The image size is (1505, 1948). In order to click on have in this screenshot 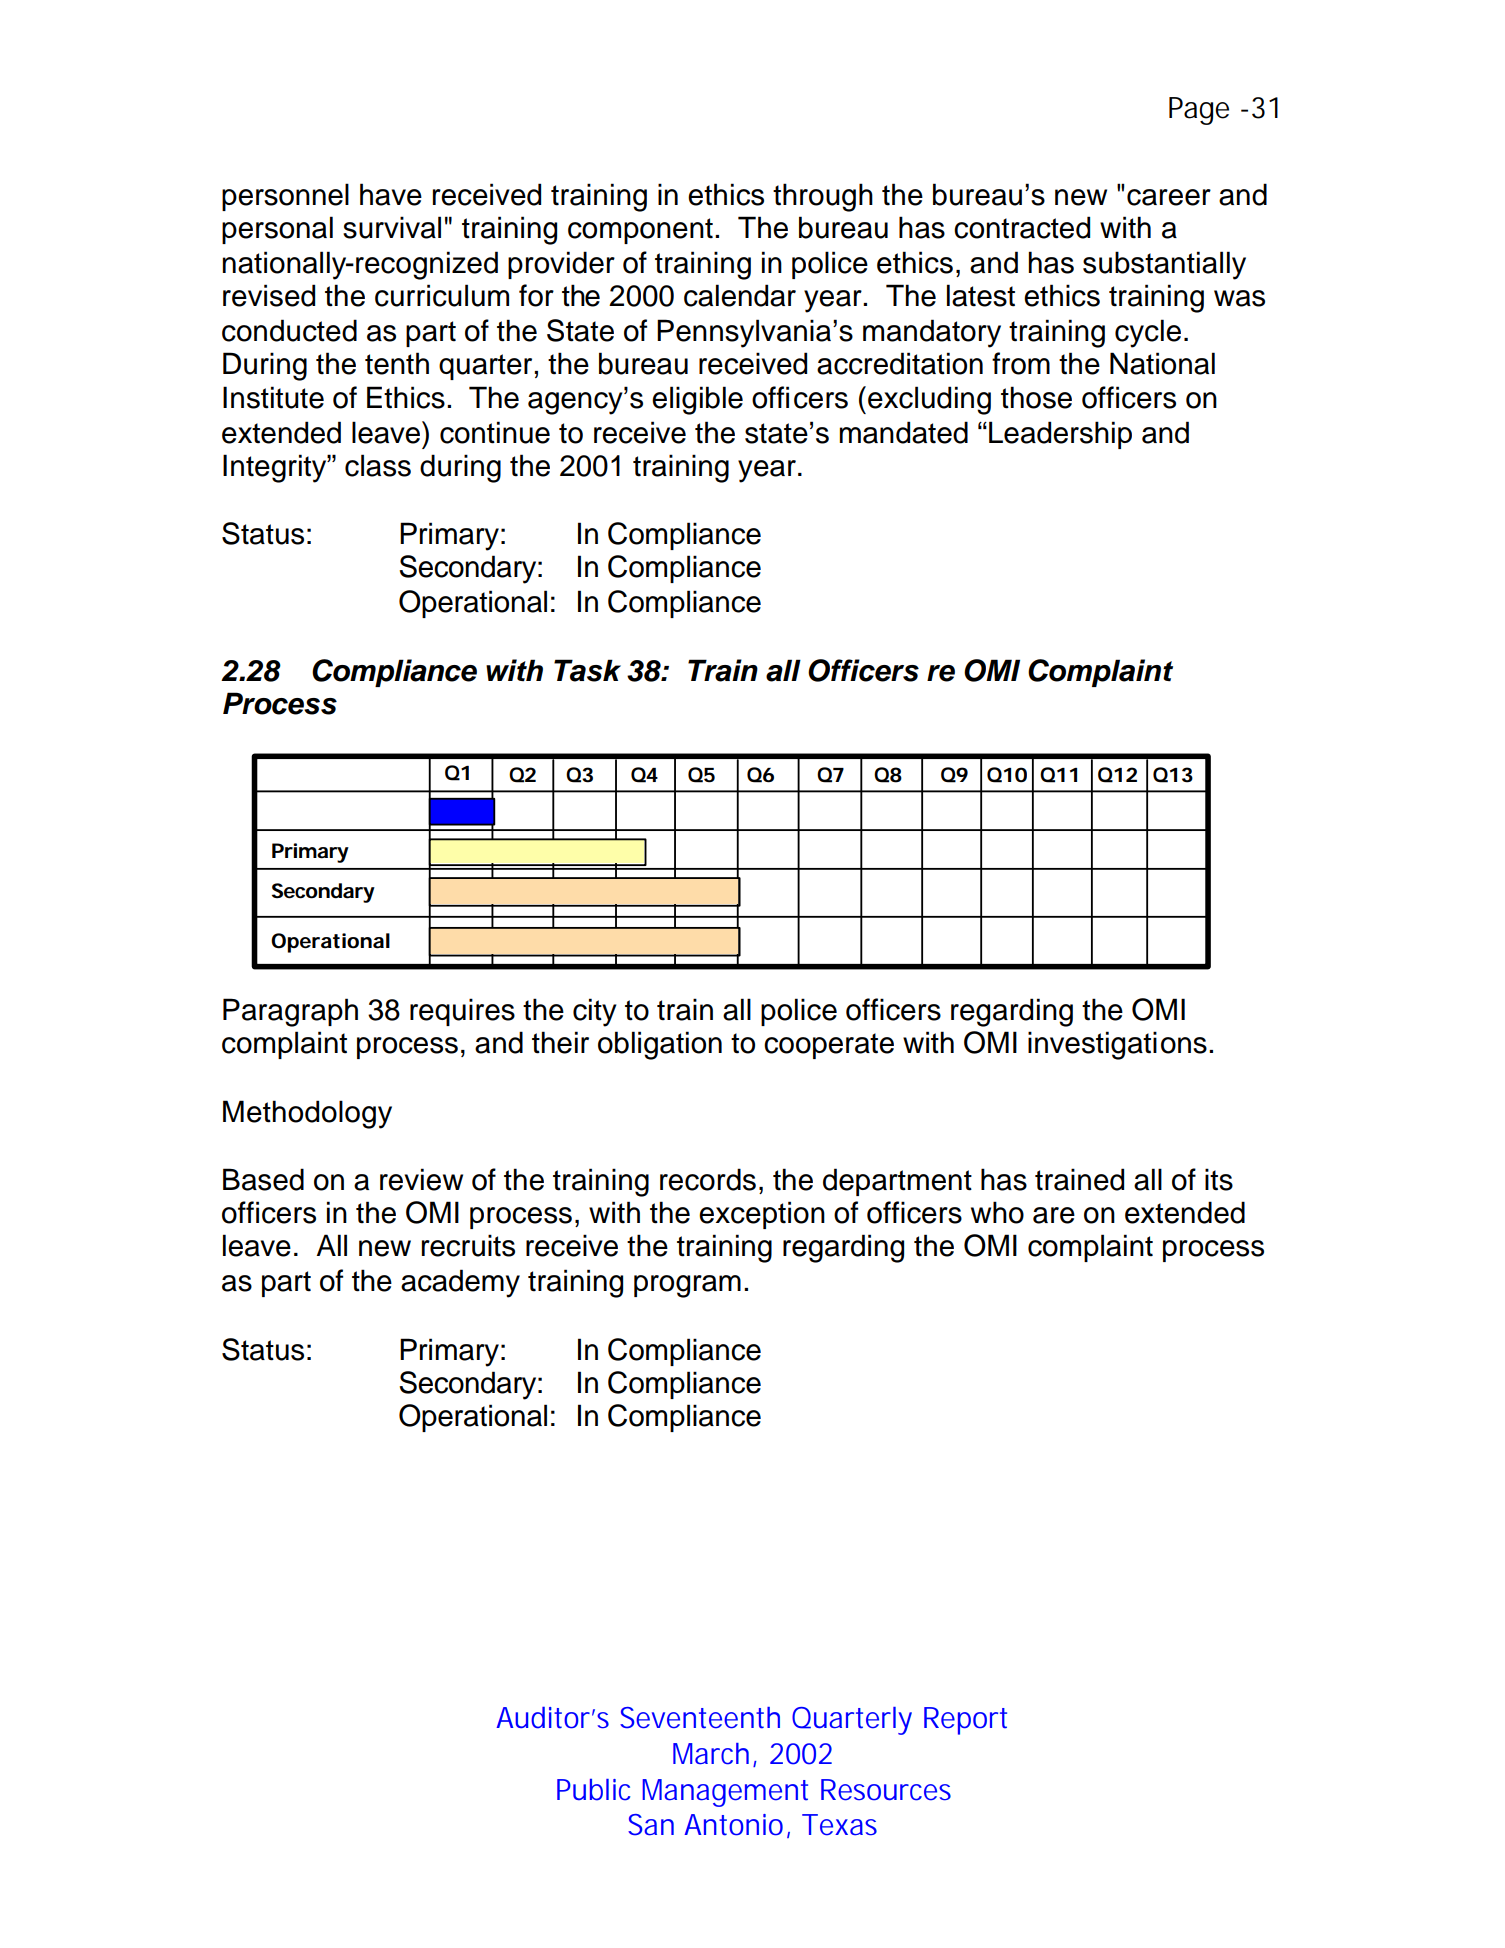, I will do `click(391, 194)`.
